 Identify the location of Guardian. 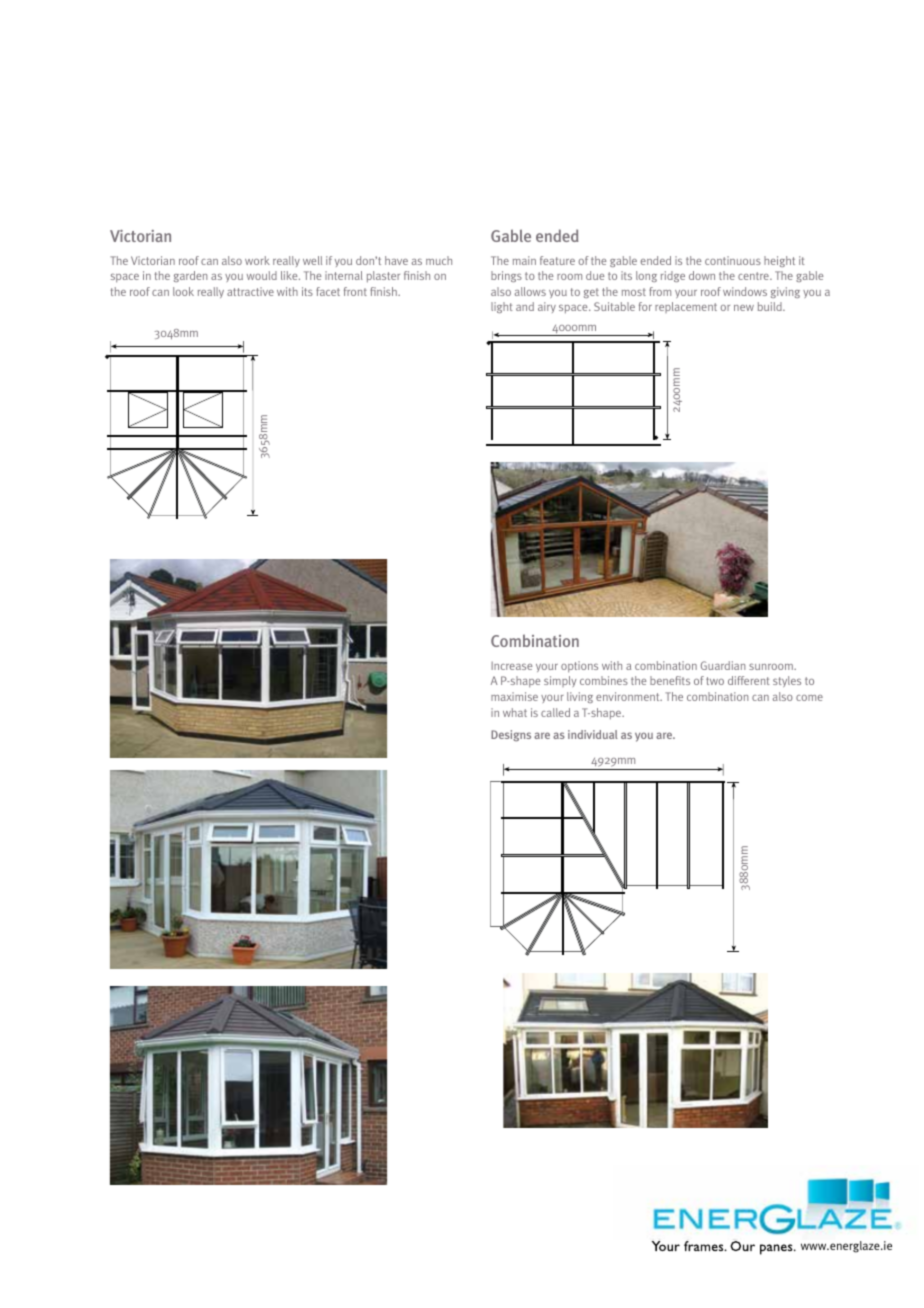
(723, 665).
